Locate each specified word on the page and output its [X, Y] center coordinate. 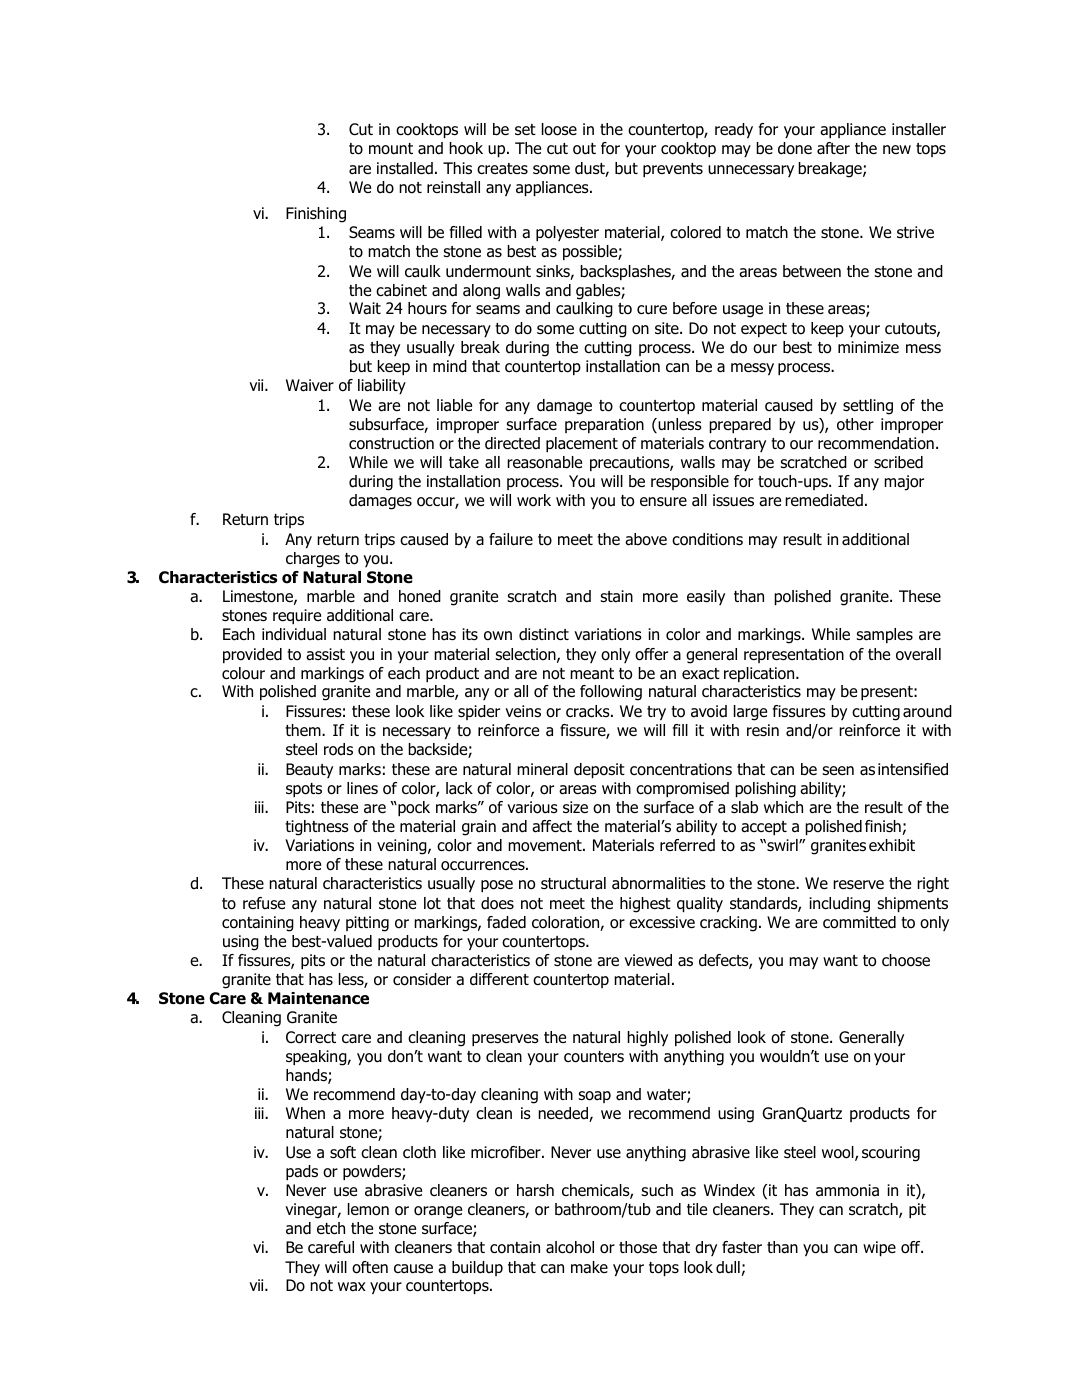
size [575, 807]
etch [331, 1228]
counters [594, 1057]
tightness [317, 828]
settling [868, 407]
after [833, 148]
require [297, 616]
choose [906, 960]
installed [405, 168]
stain [616, 596]
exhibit [892, 845]
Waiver [310, 385]
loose [559, 129]
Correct [311, 1037]
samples [884, 635]
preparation [604, 425]
